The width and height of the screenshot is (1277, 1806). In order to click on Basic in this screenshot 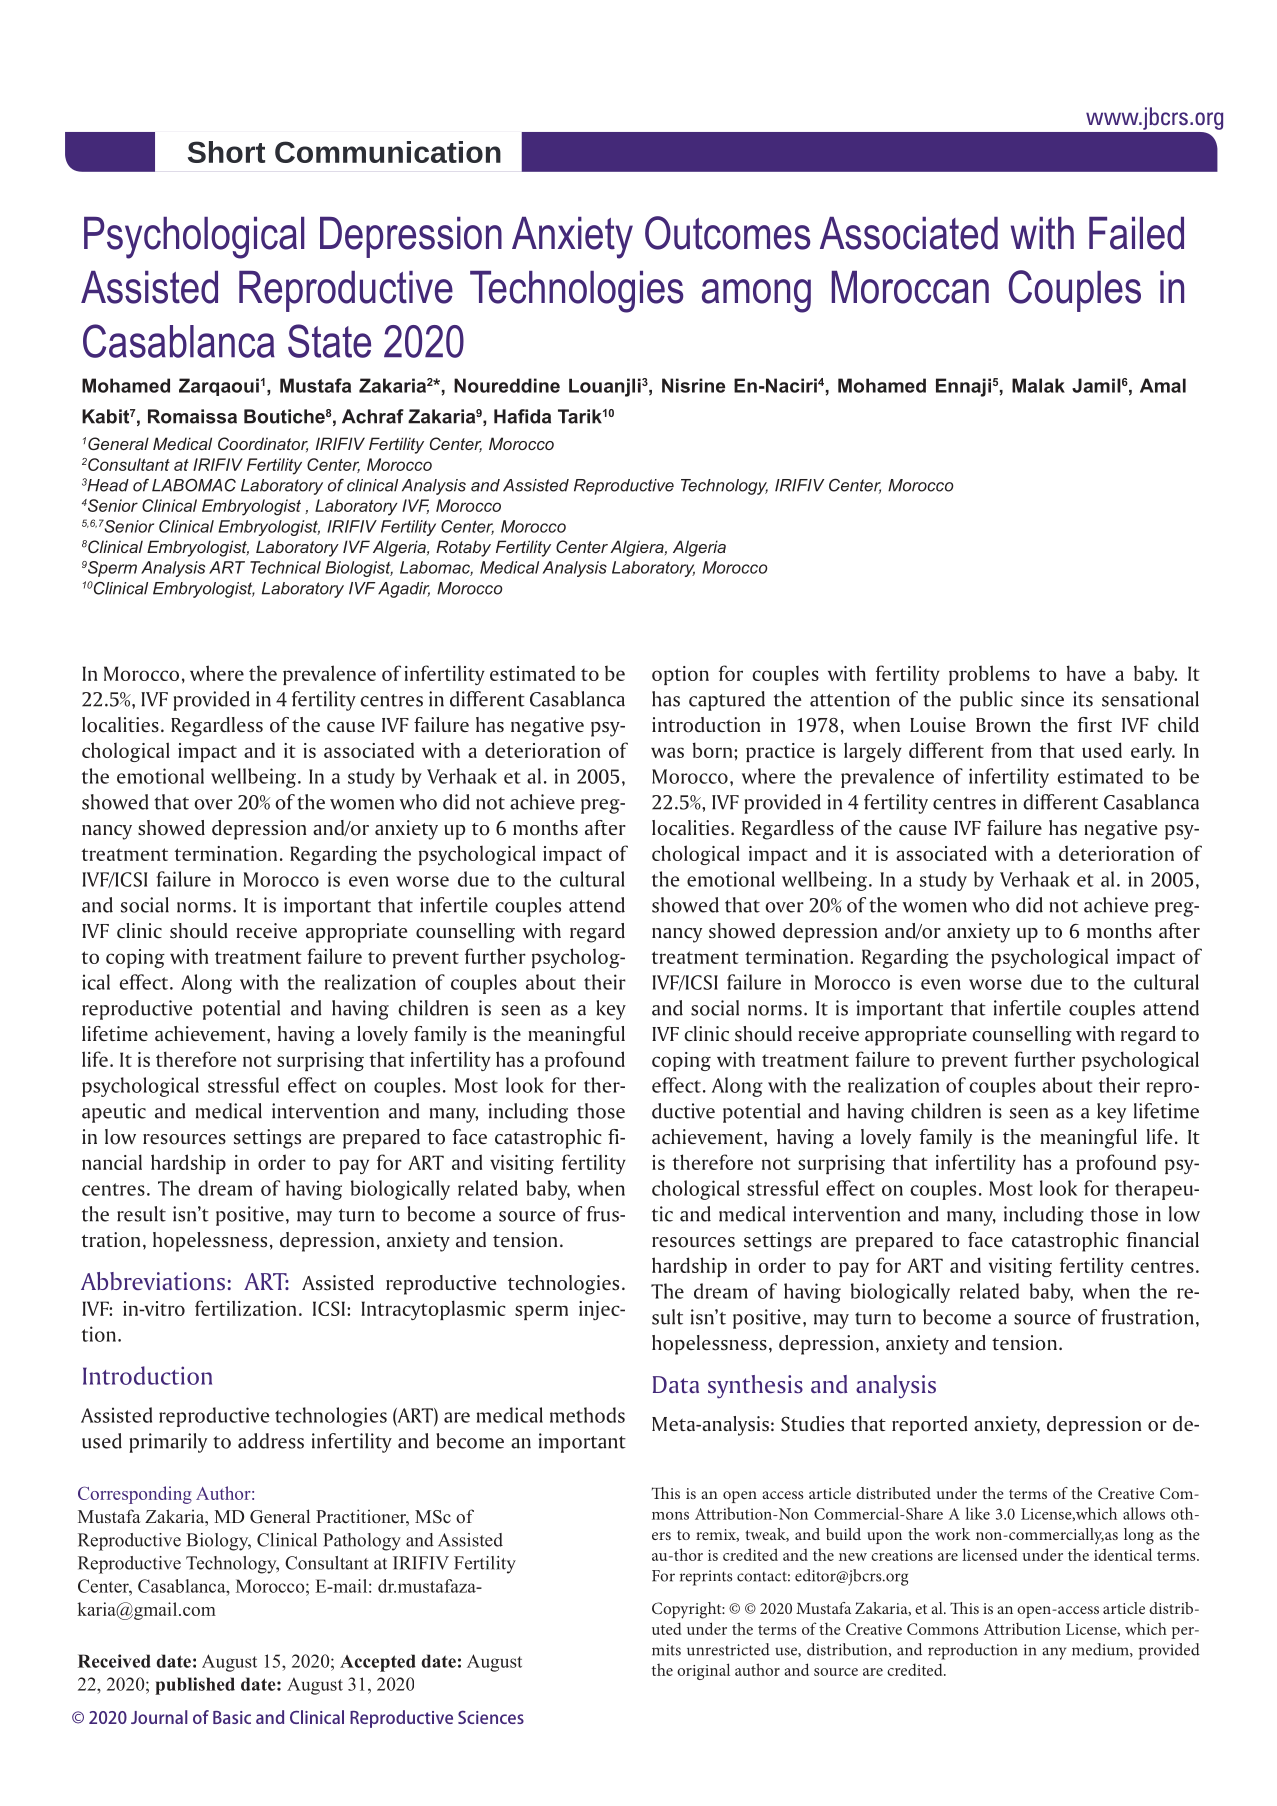, I will do `click(232, 1717)`.
